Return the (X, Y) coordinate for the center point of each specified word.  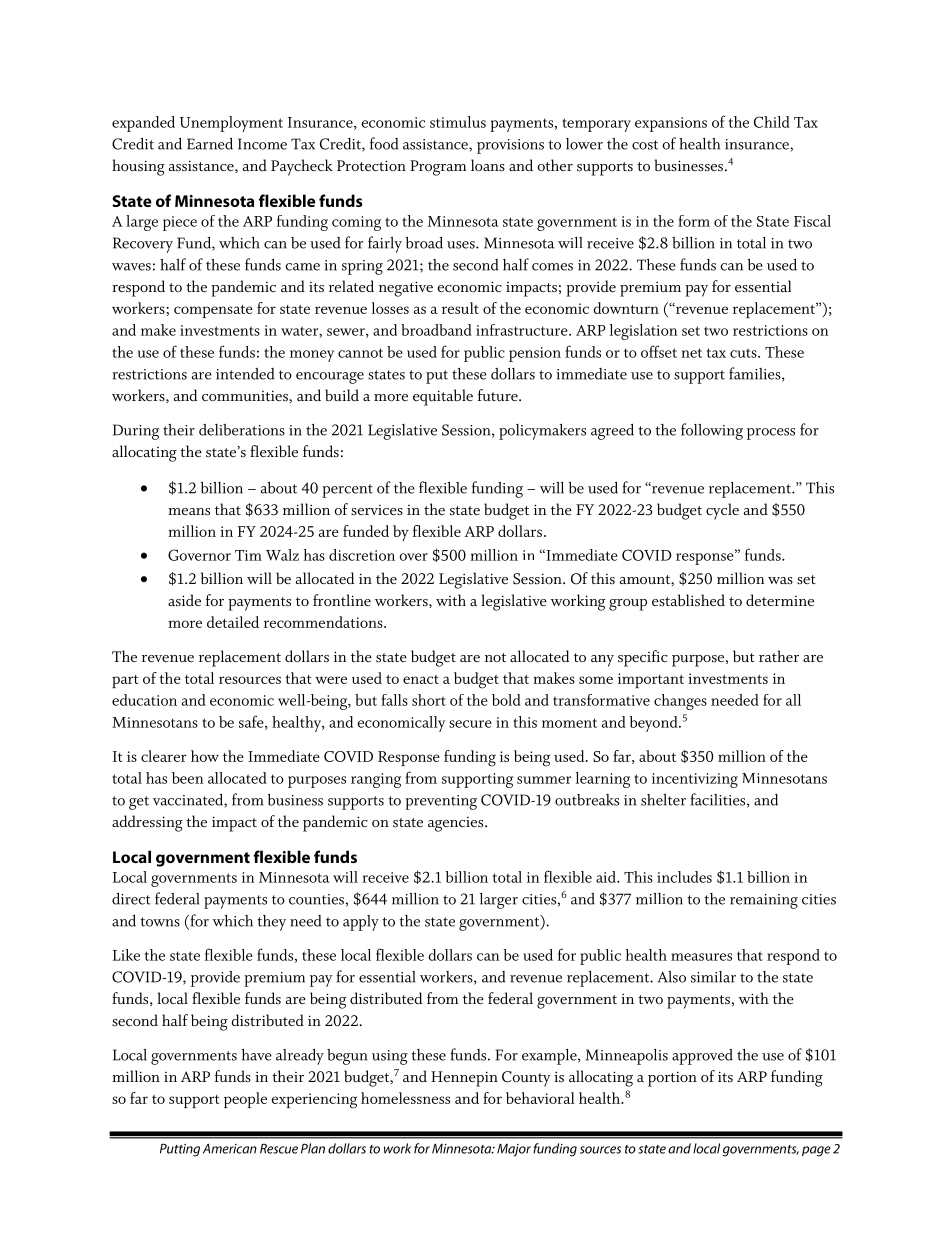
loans (488, 165)
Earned (210, 144)
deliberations (242, 430)
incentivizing (695, 780)
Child (772, 122)
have (257, 1055)
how (205, 756)
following (712, 431)
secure (470, 724)
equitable (443, 397)
